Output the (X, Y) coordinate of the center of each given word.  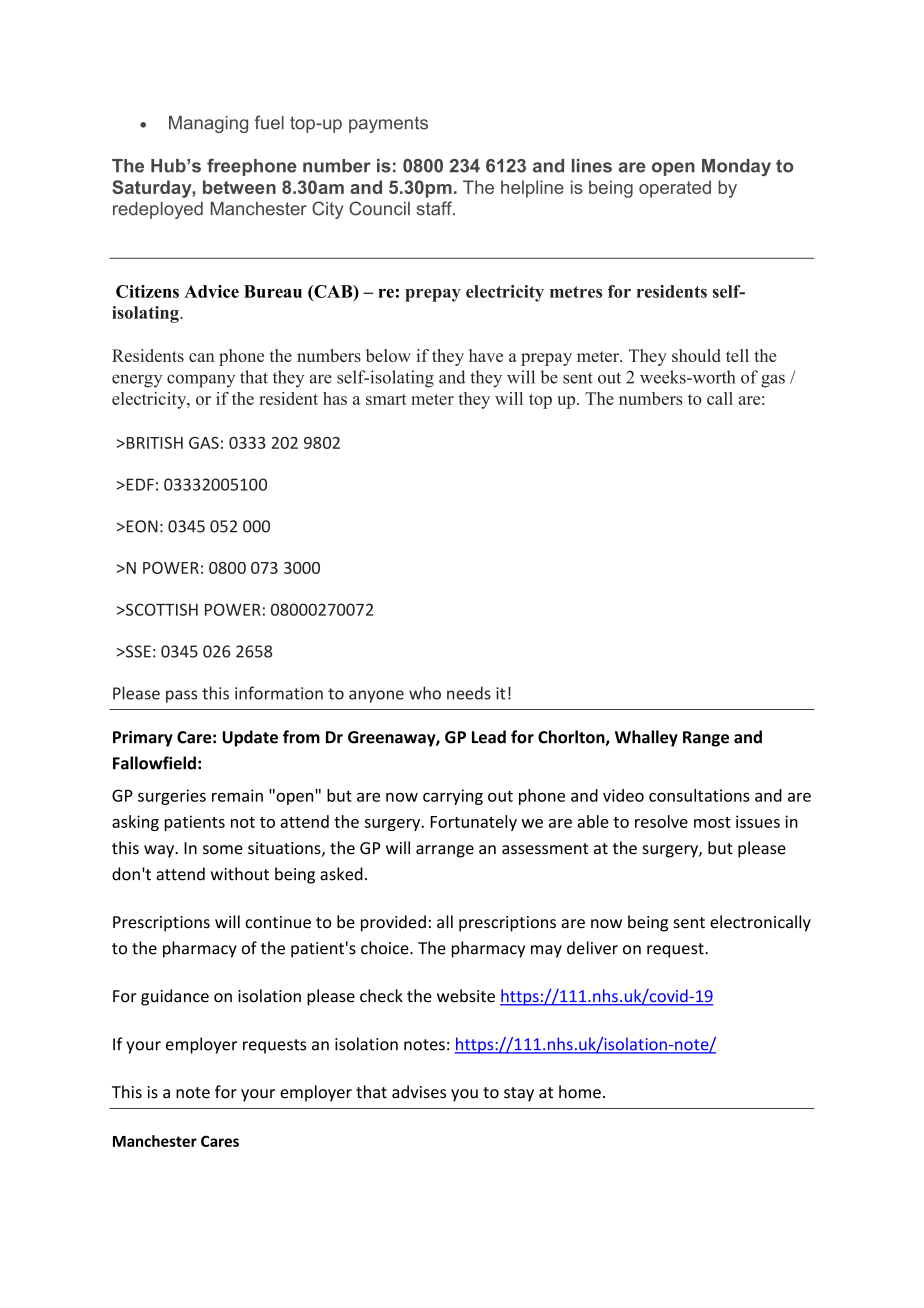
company (201, 381)
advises (419, 1092)
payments (388, 124)
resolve (661, 821)
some (223, 850)
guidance (175, 997)
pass (181, 696)
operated (675, 189)
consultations (699, 795)
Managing (208, 124)
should (696, 355)
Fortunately (474, 823)
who (425, 693)
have (486, 355)
